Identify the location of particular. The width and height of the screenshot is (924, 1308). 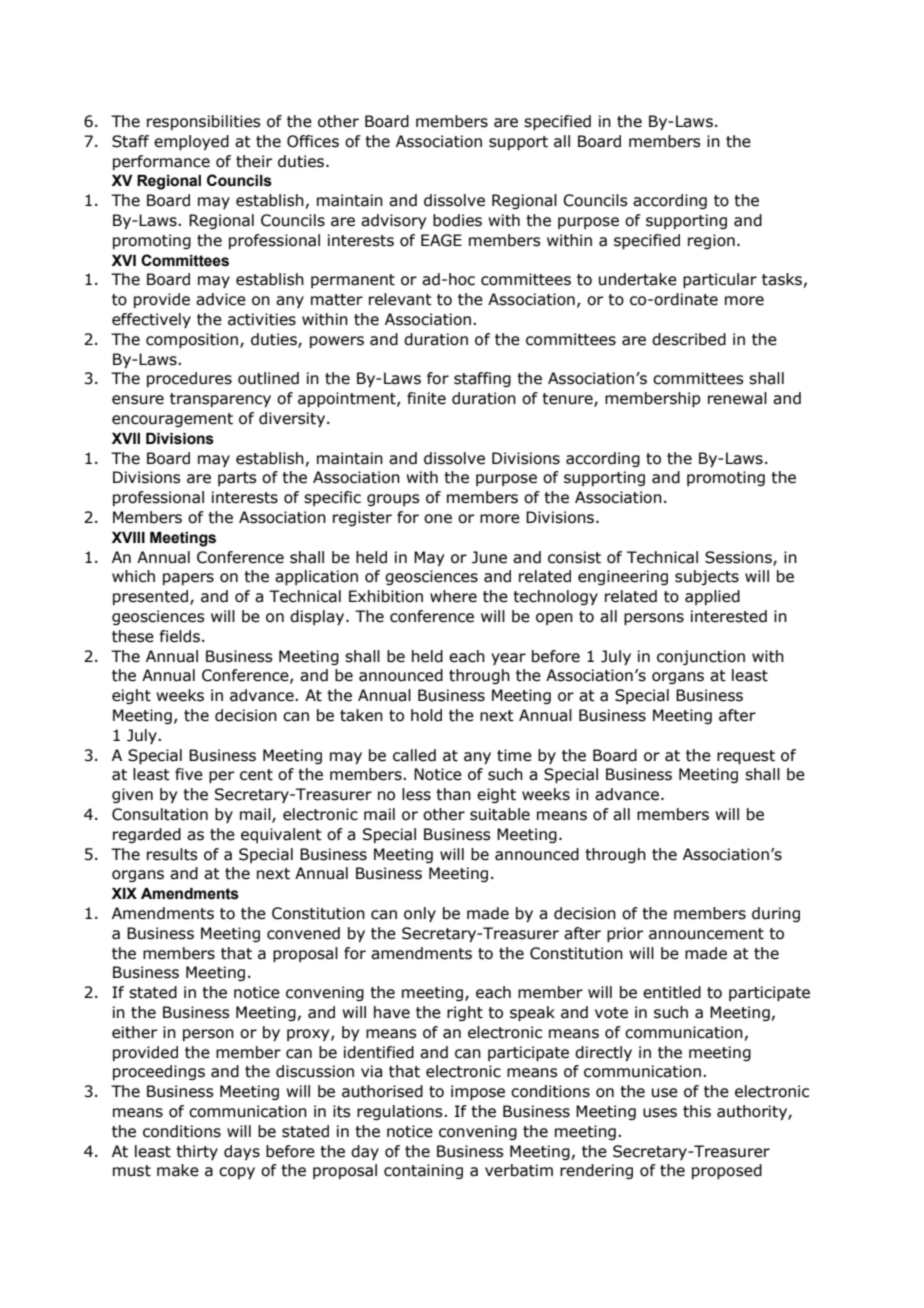
(720, 280).
